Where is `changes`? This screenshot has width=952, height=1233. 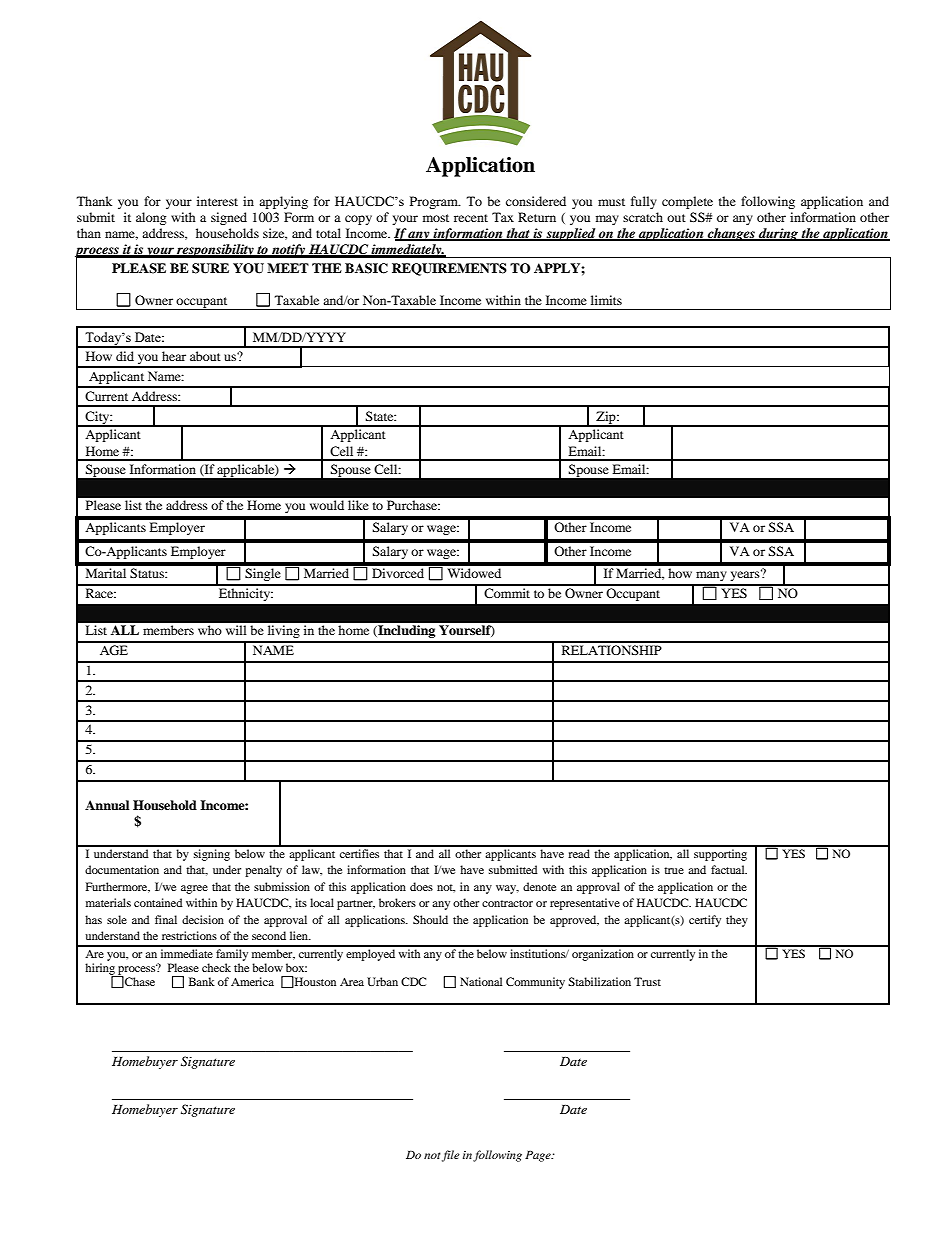
changes is located at coordinates (731, 234).
